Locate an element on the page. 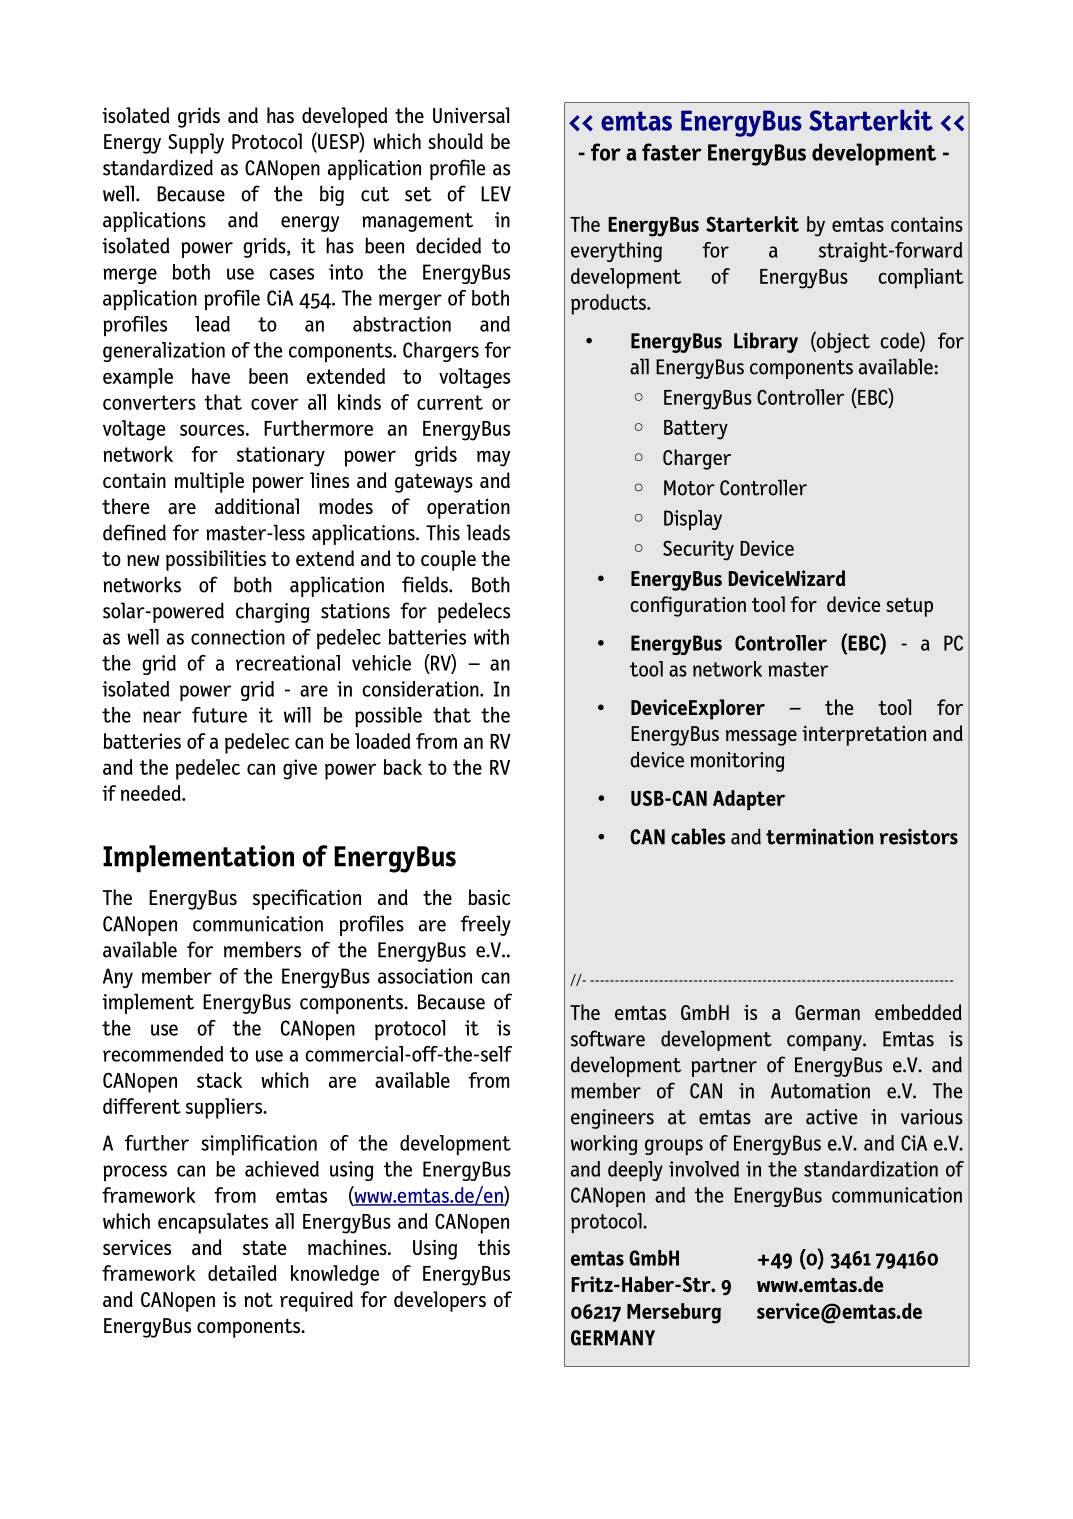  detailed is located at coordinates (242, 1273).
